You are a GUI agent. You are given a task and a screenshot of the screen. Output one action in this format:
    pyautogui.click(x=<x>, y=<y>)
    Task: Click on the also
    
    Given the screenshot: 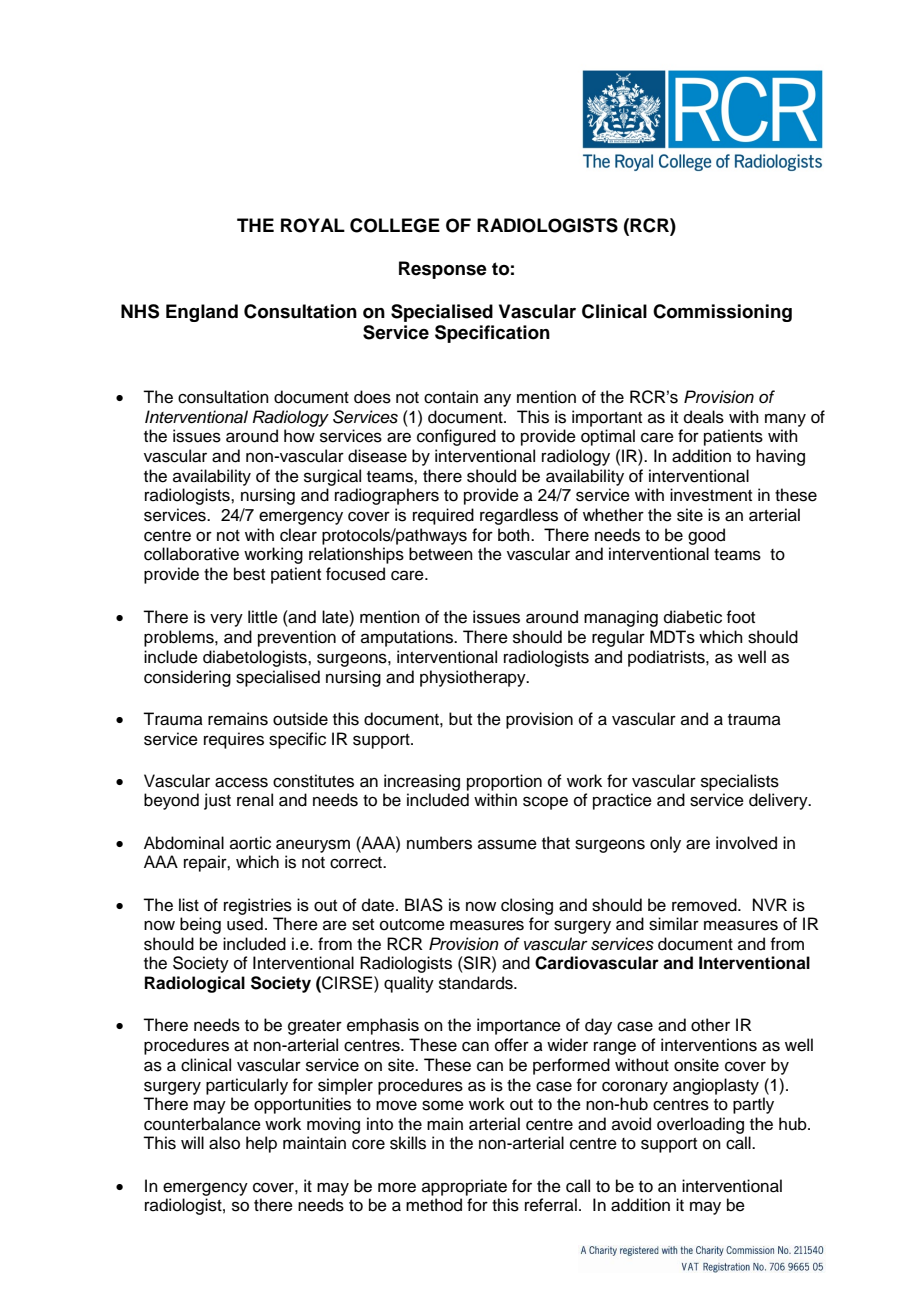 What is the action you would take?
    pyautogui.click(x=224, y=1143)
